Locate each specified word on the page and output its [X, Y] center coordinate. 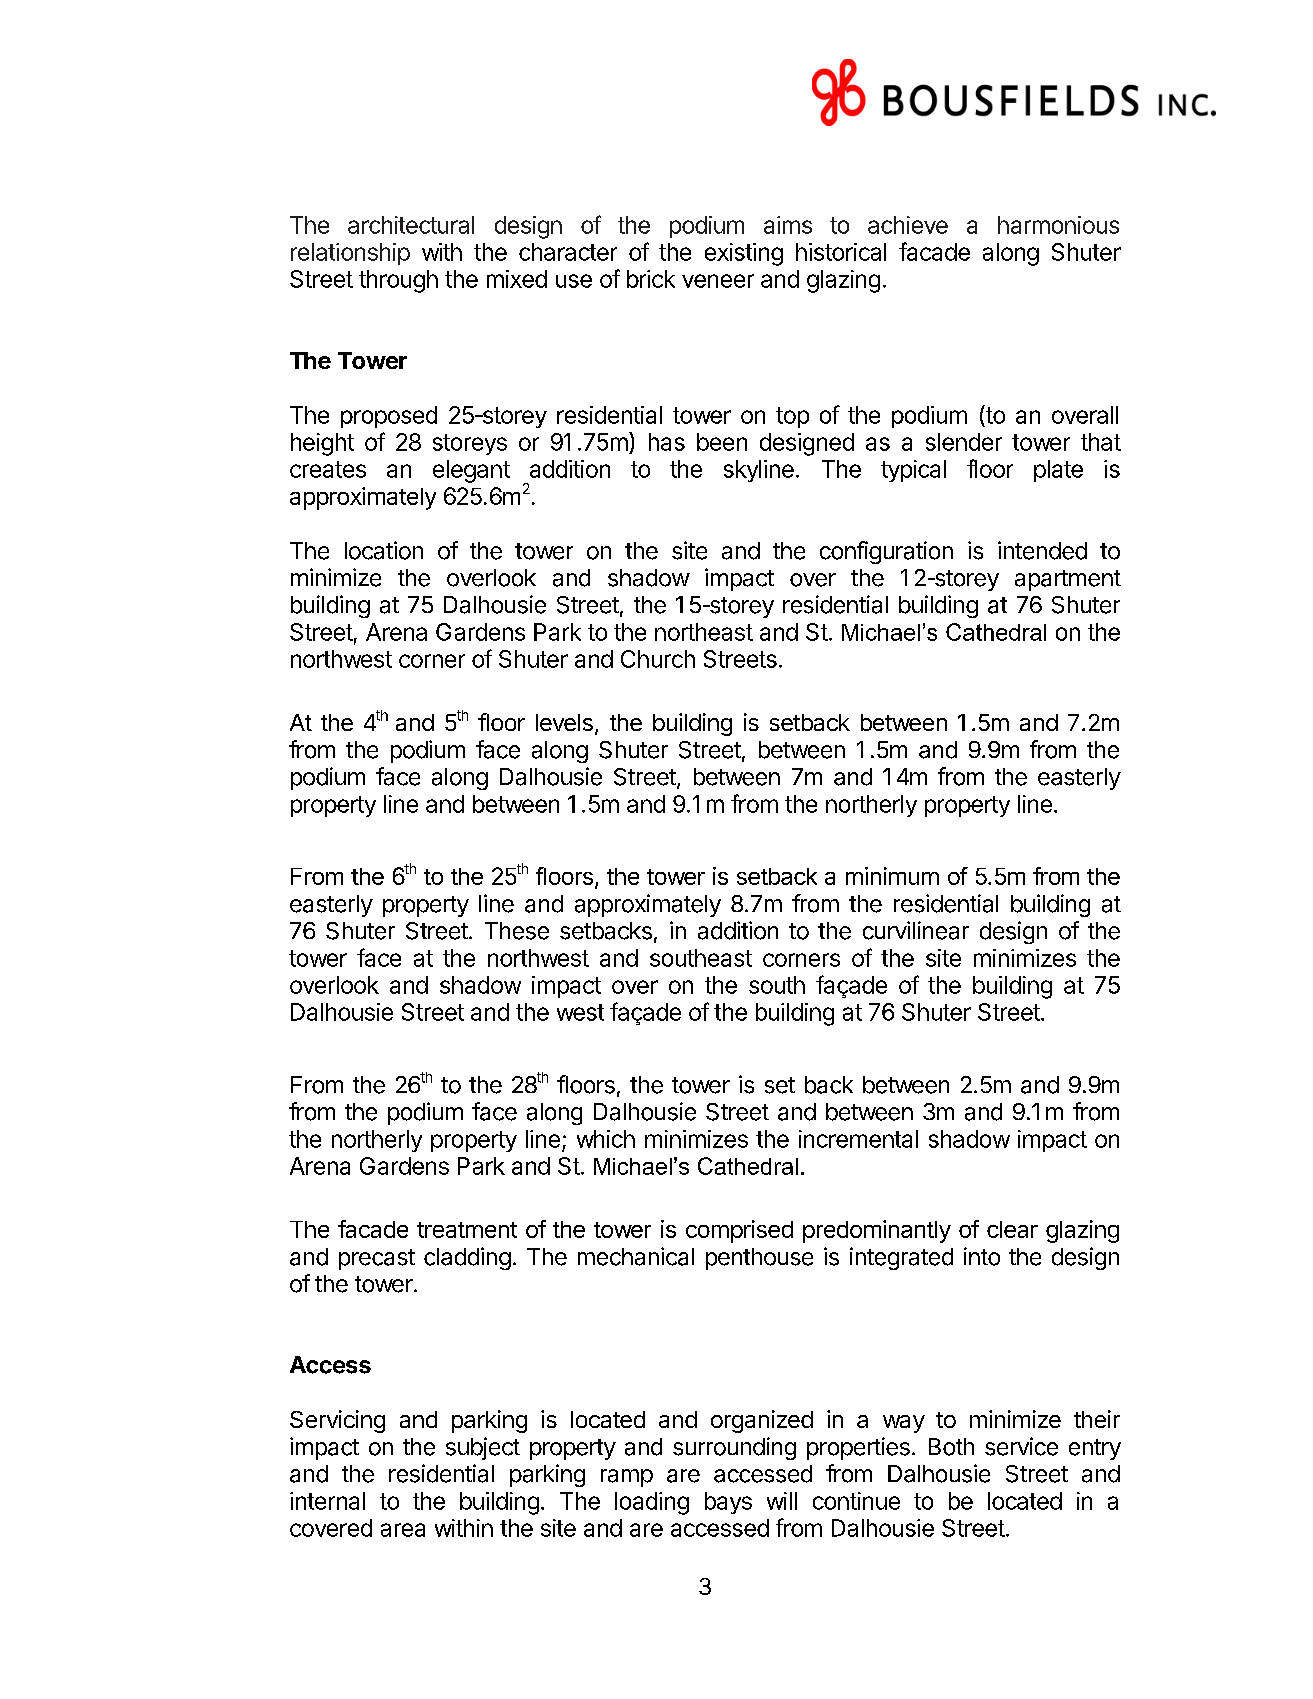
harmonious [1058, 225]
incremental [858, 1139]
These [517, 931]
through [398, 281]
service [1021, 1446]
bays [728, 1503]
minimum [892, 876]
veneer [718, 281]
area [403, 1530]
